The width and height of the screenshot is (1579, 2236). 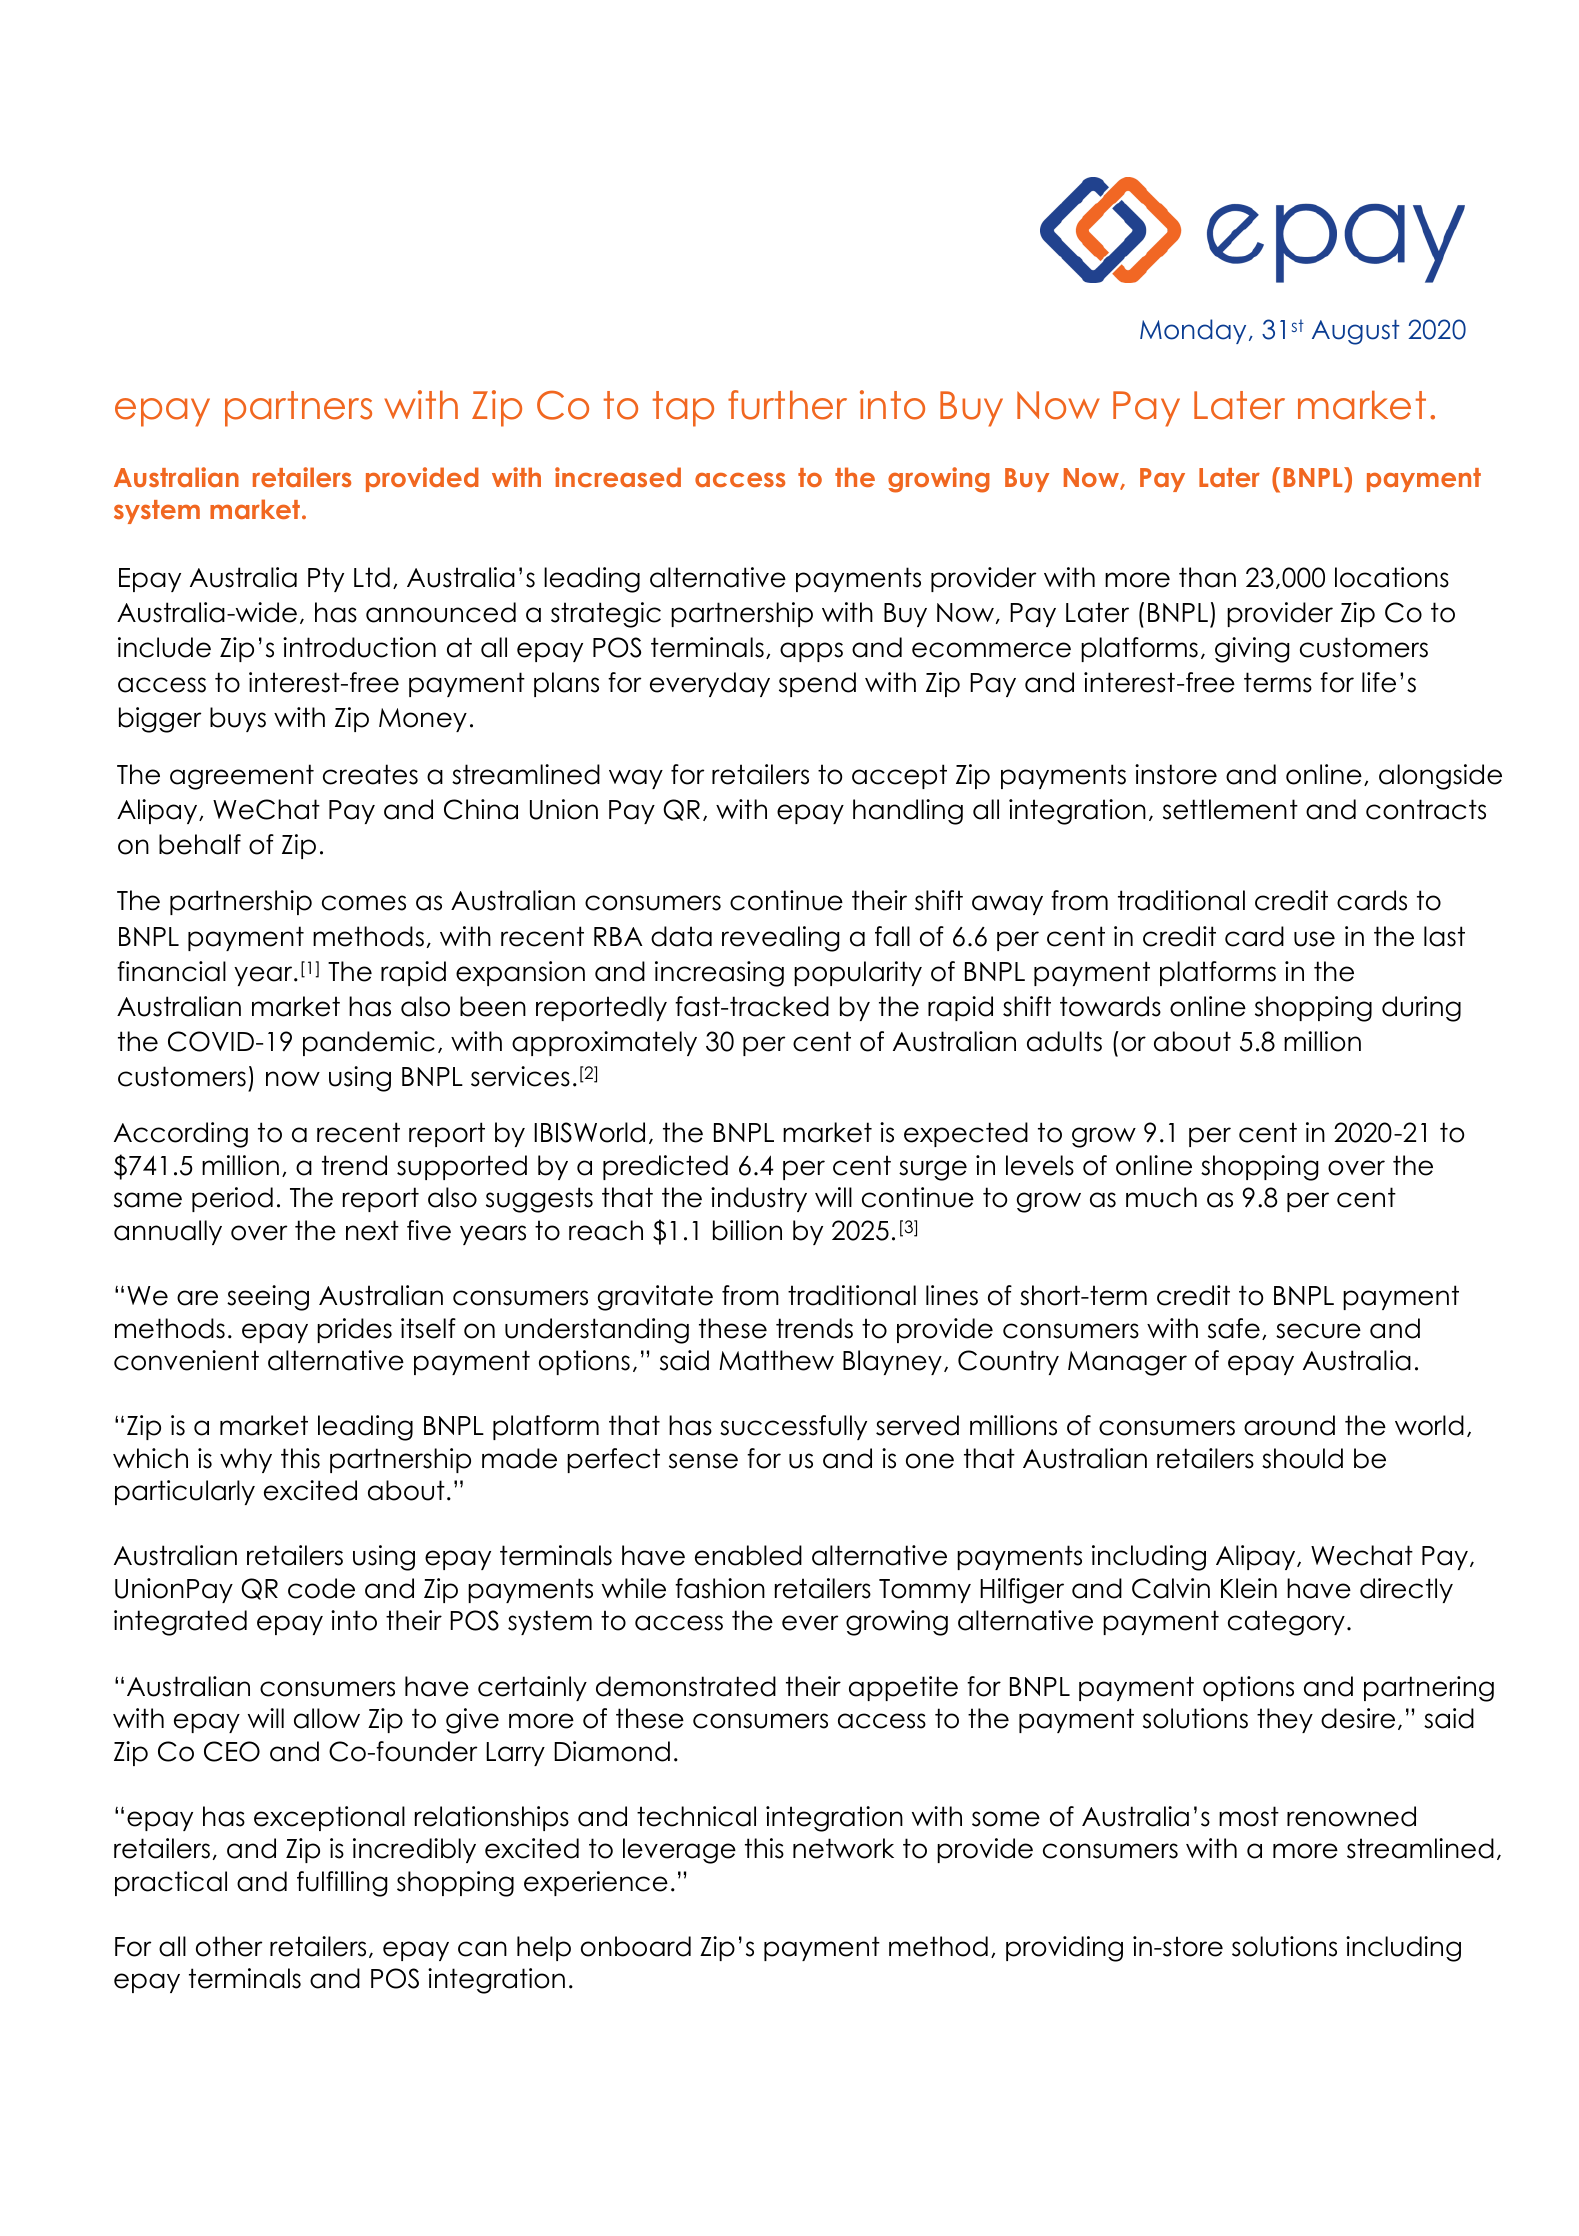 What do you see at coordinates (354, 1330) in the screenshot?
I see `prides` at bounding box center [354, 1330].
